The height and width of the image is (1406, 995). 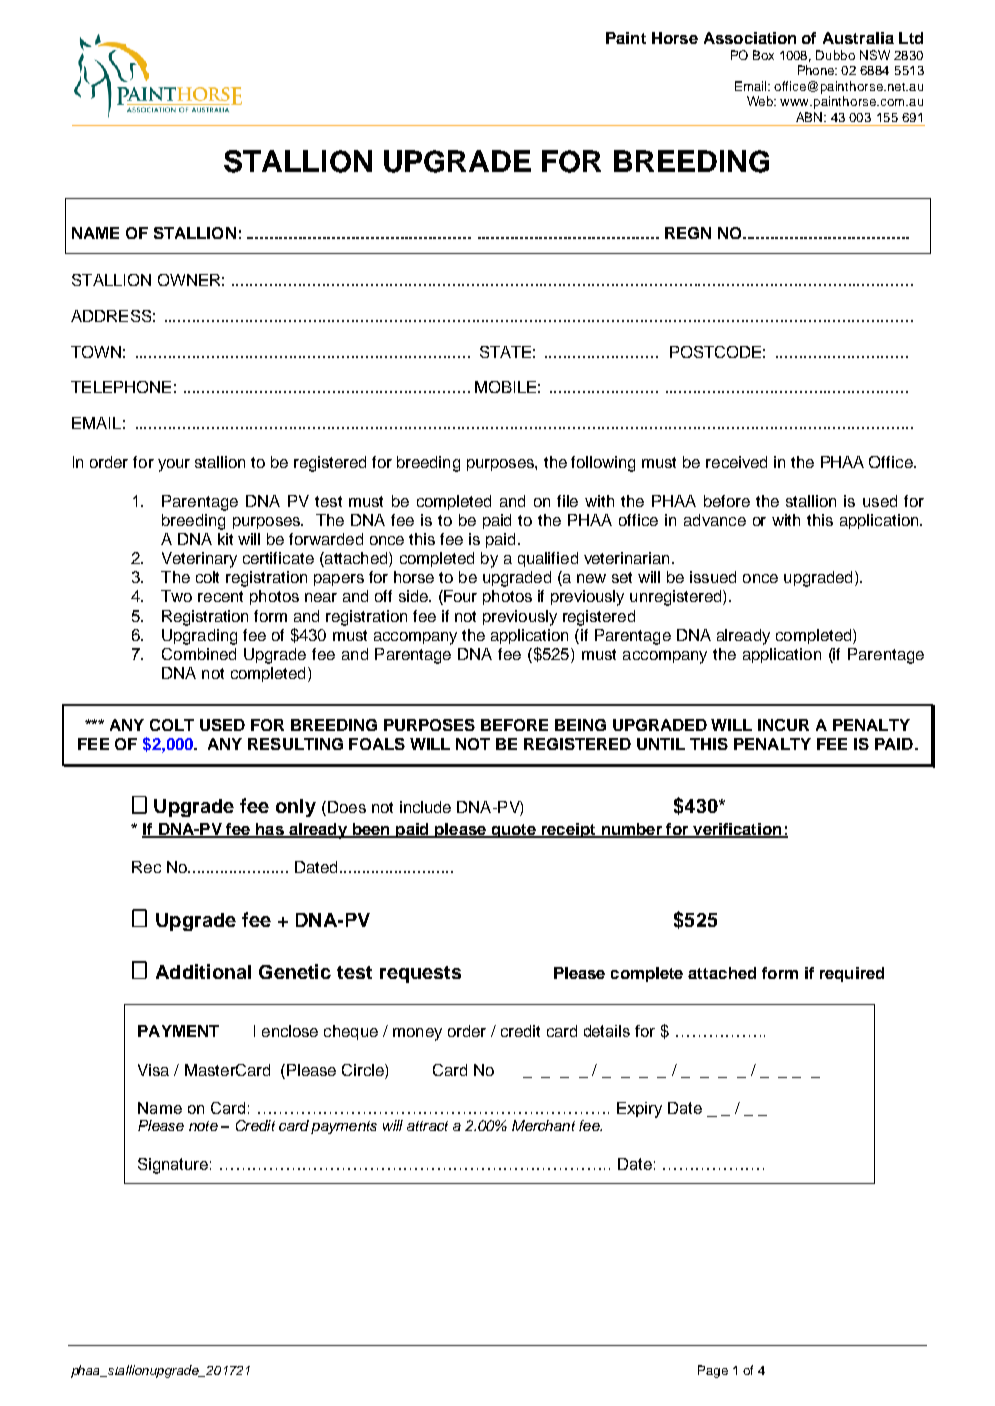 What do you see at coordinates (713, 1371) in the image?
I see `Page` at bounding box center [713, 1371].
